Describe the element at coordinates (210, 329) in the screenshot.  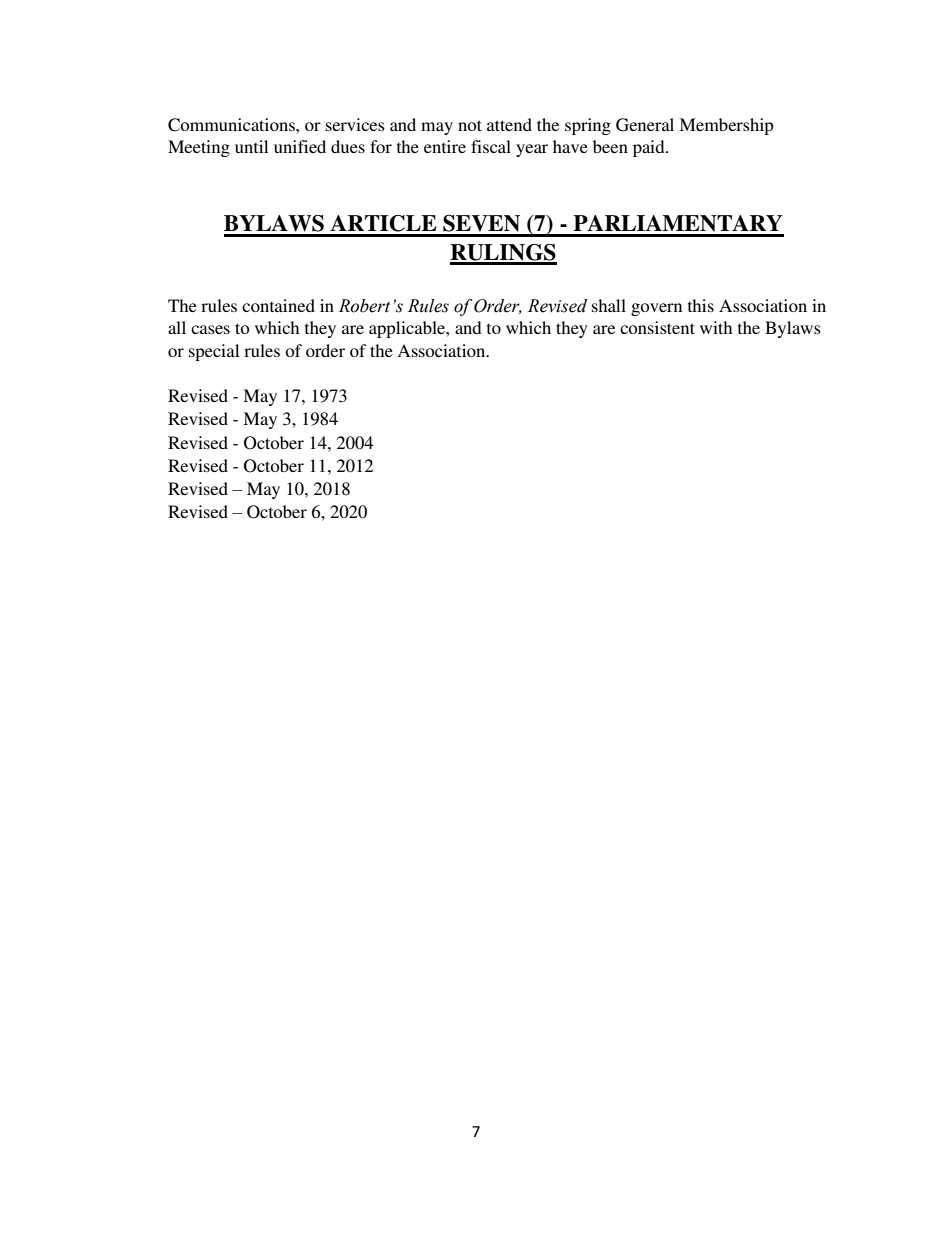
I see `cases` at that location.
